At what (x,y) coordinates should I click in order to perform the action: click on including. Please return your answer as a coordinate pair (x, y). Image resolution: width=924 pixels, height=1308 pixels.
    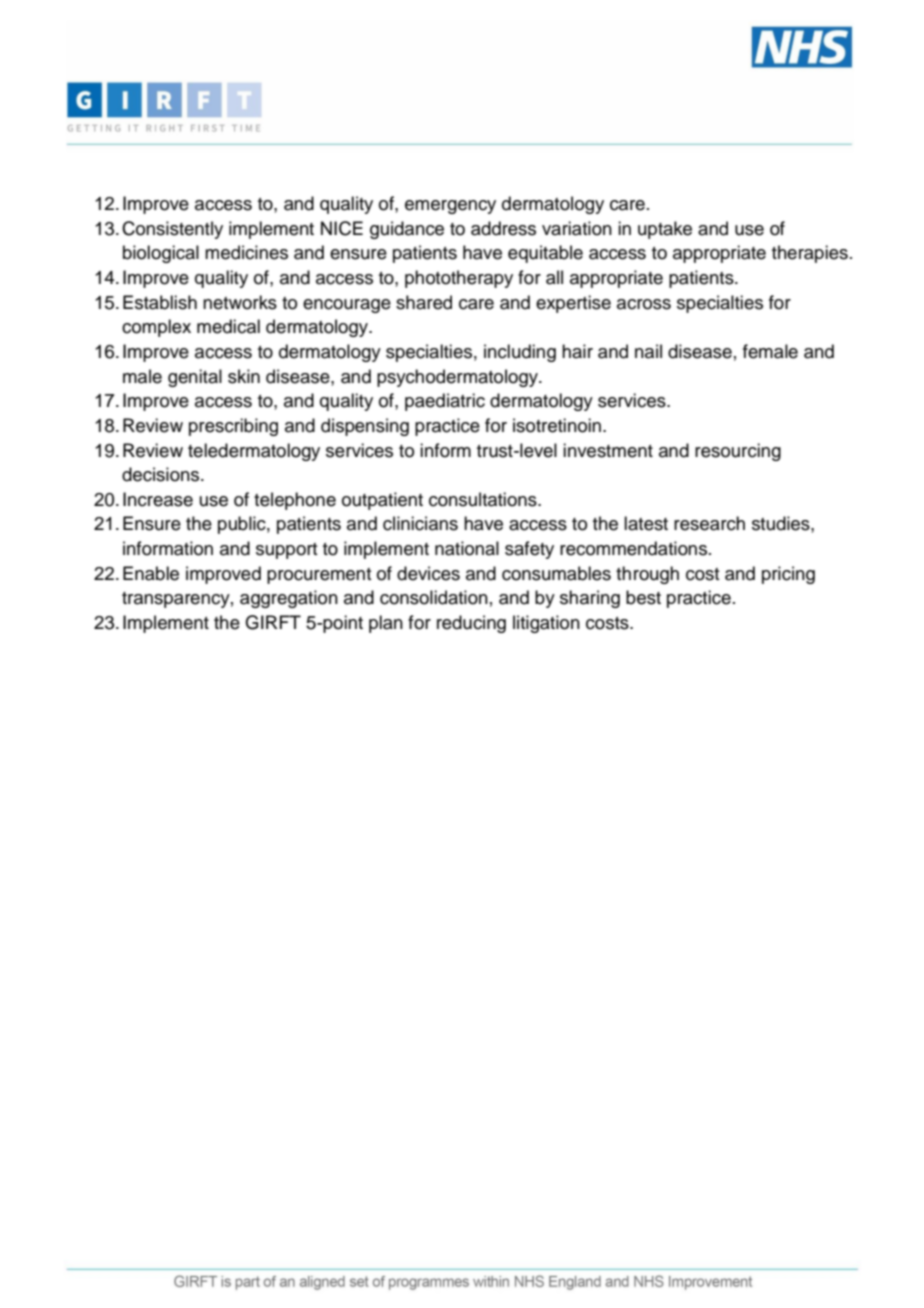
    Looking at the image, I should click on (520, 353).
